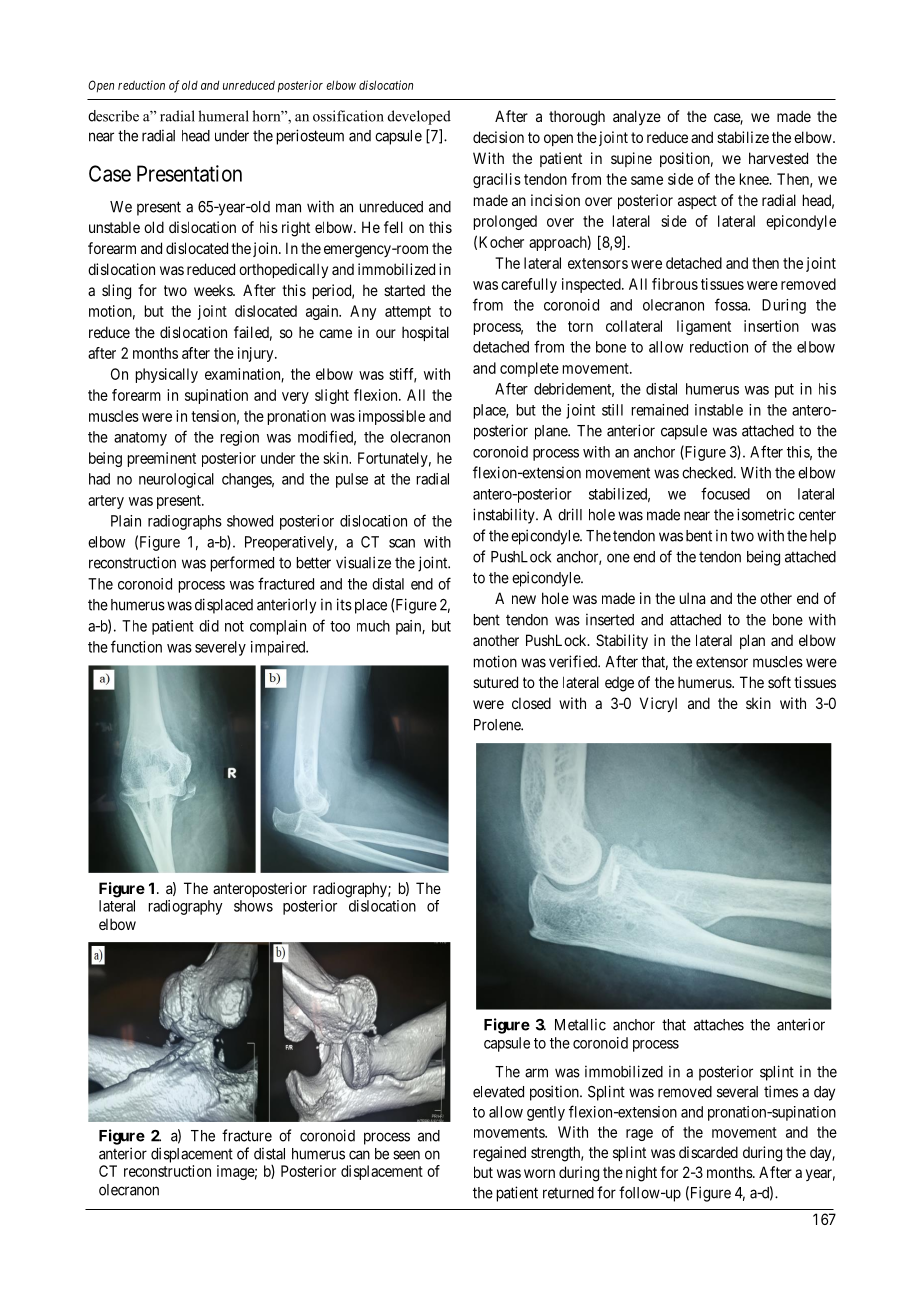 Image resolution: width=924 pixels, height=1307 pixels. What do you see at coordinates (500, 1154) in the image?
I see `regained` at bounding box center [500, 1154].
